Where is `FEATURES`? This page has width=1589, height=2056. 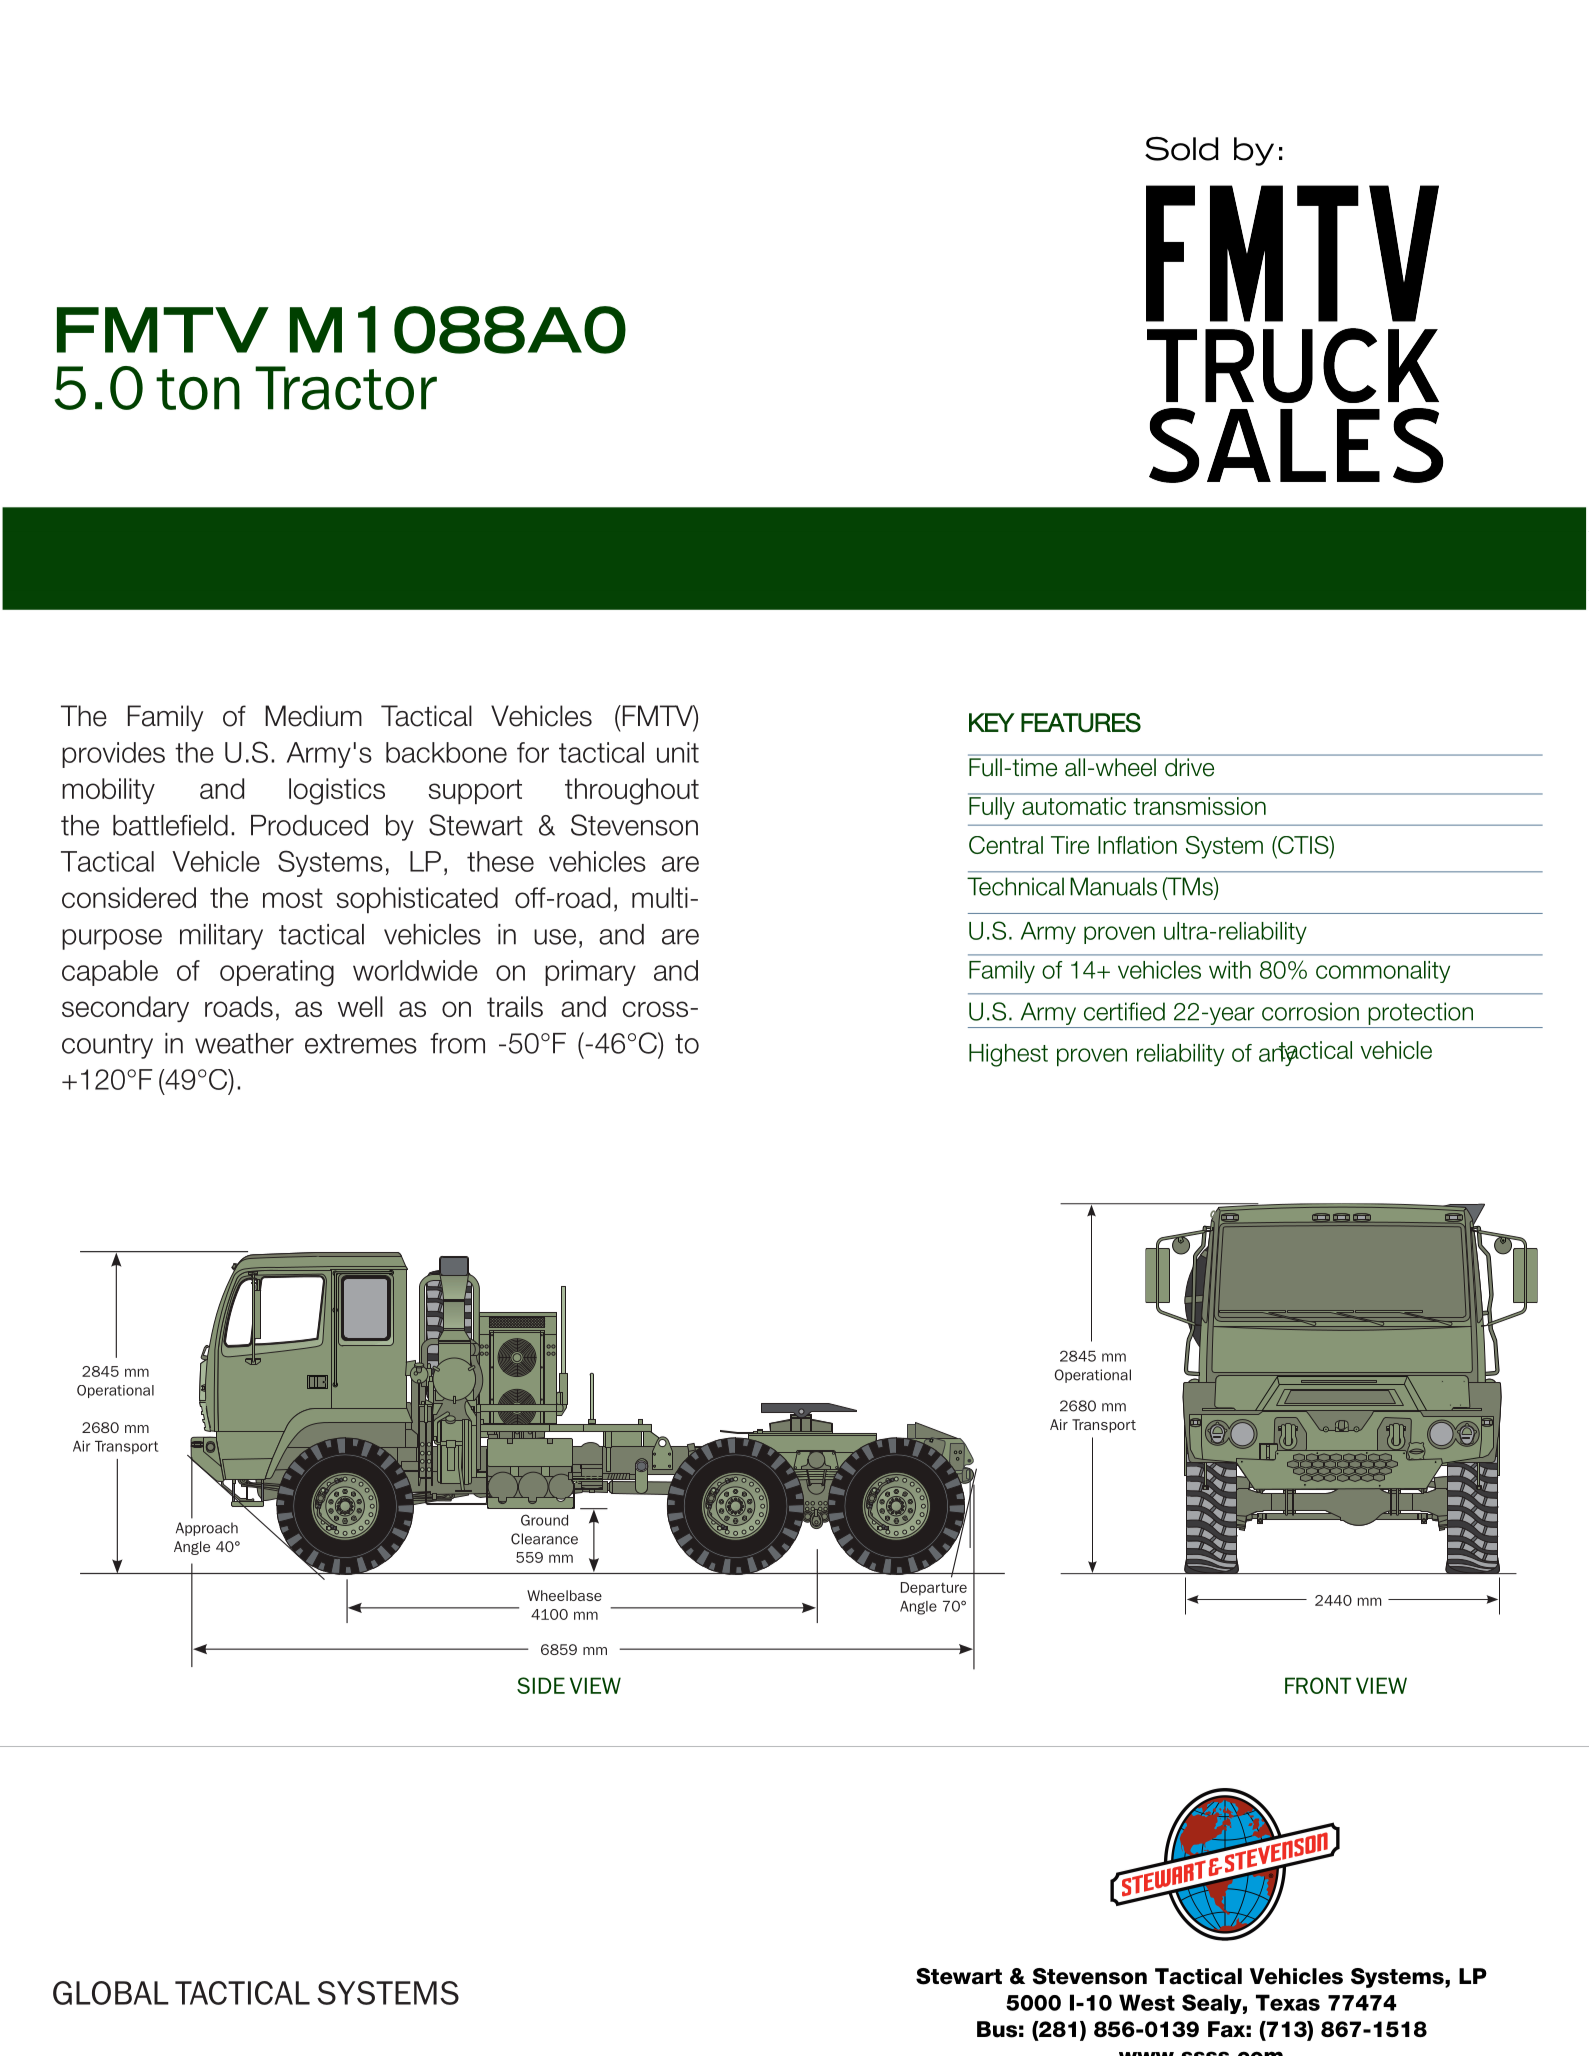 FEATURES is located at coordinates (1081, 723).
